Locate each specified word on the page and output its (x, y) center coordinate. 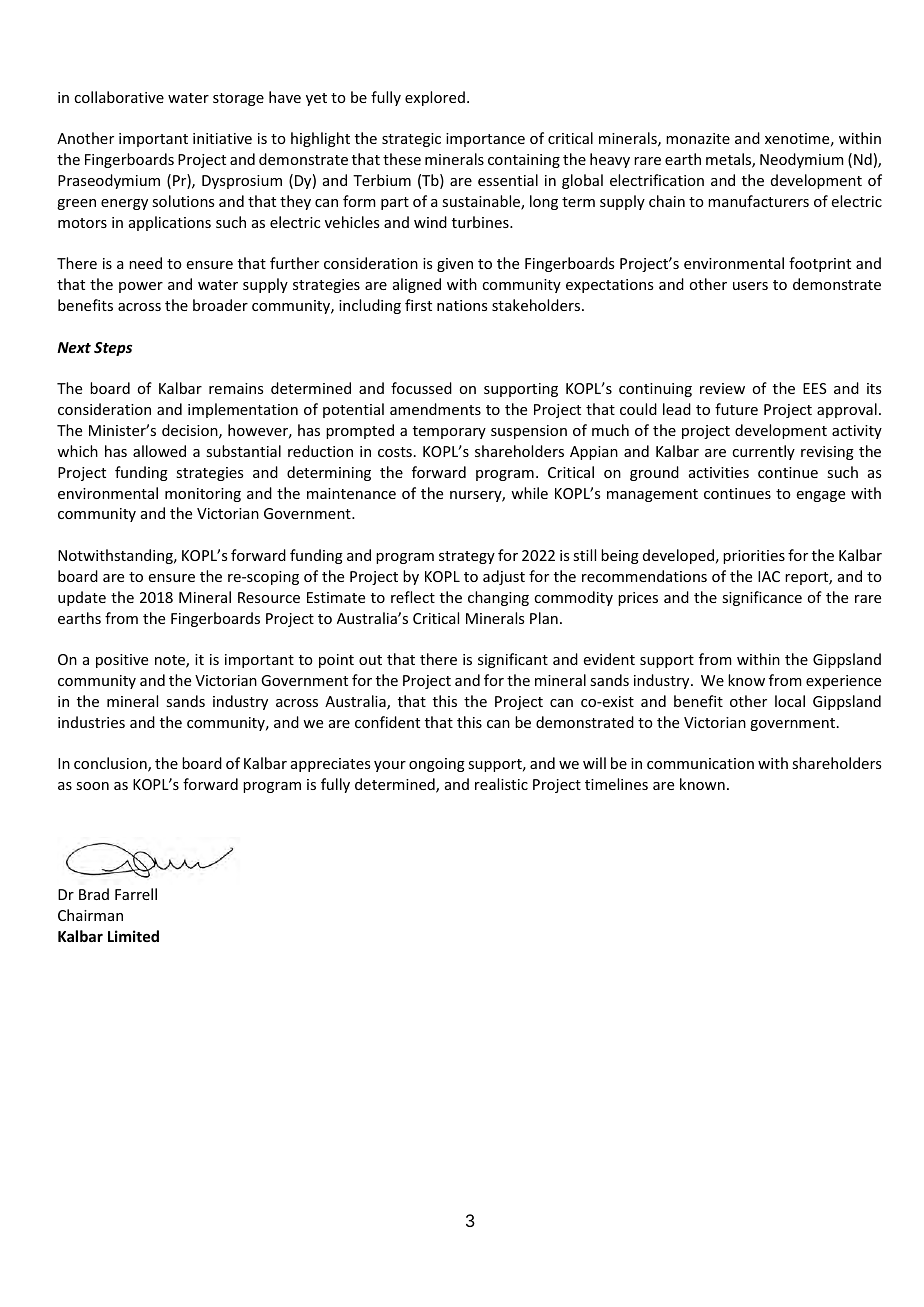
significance (762, 598)
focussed (421, 388)
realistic (501, 784)
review (722, 388)
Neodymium (802, 160)
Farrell (136, 894)
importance (485, 140)
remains (236, 388)
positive (122, 661)
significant (513, 660)
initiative (222, 138)
